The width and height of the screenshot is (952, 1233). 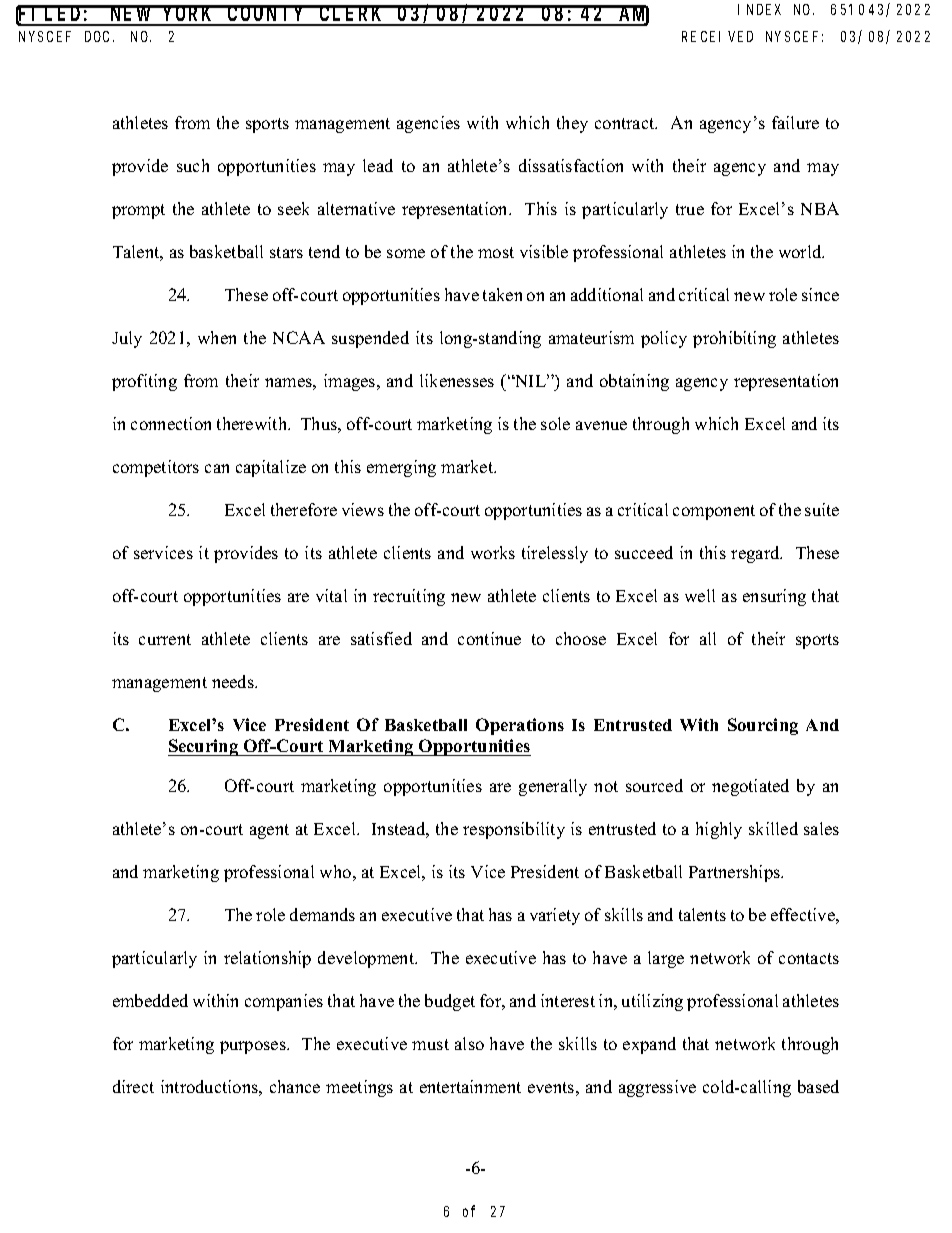 I want to click on RECEIVED, so click(x=717, y=36).
